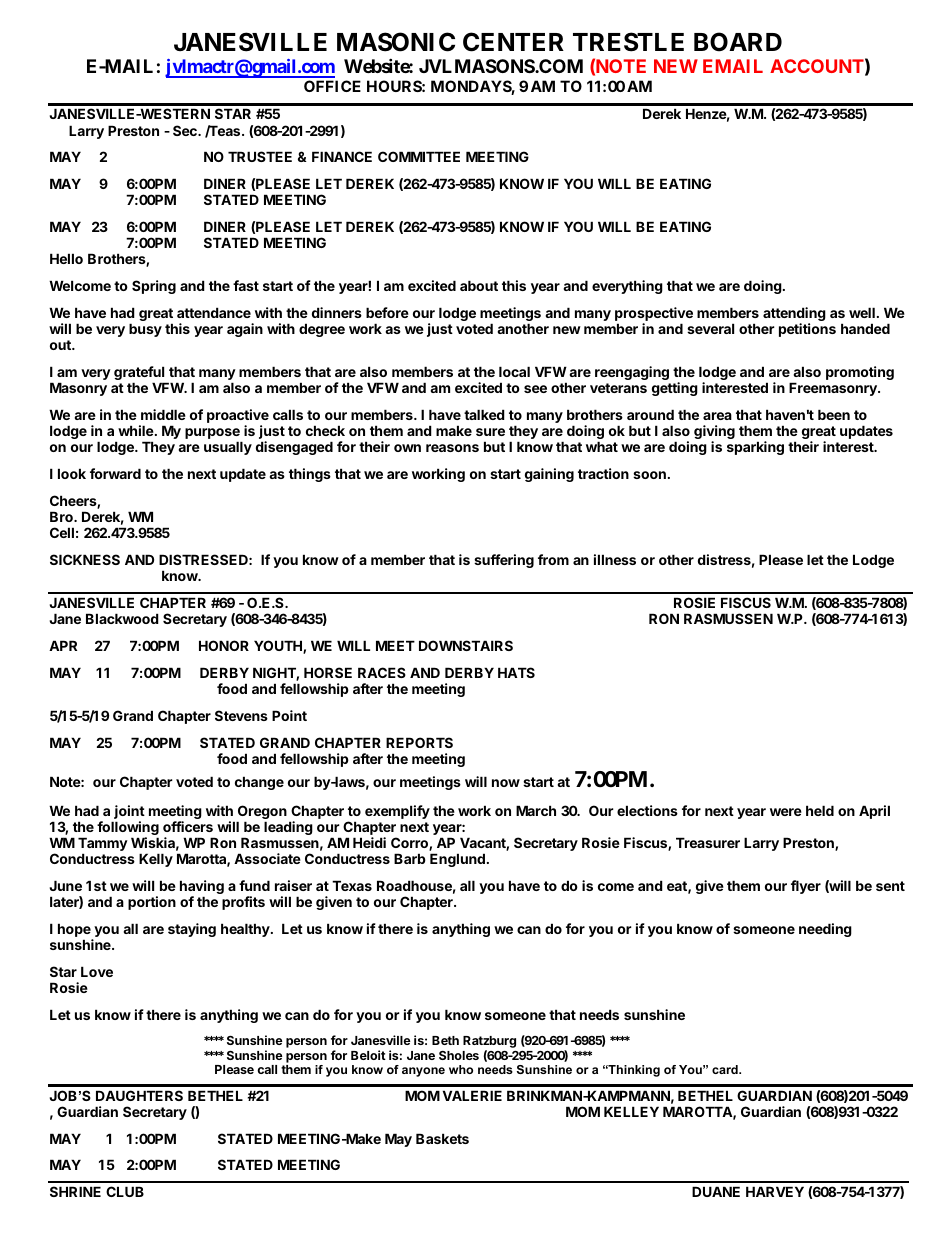 The height and width of the page is (1233, 952). I want to click on joint, so click(128, 813).
